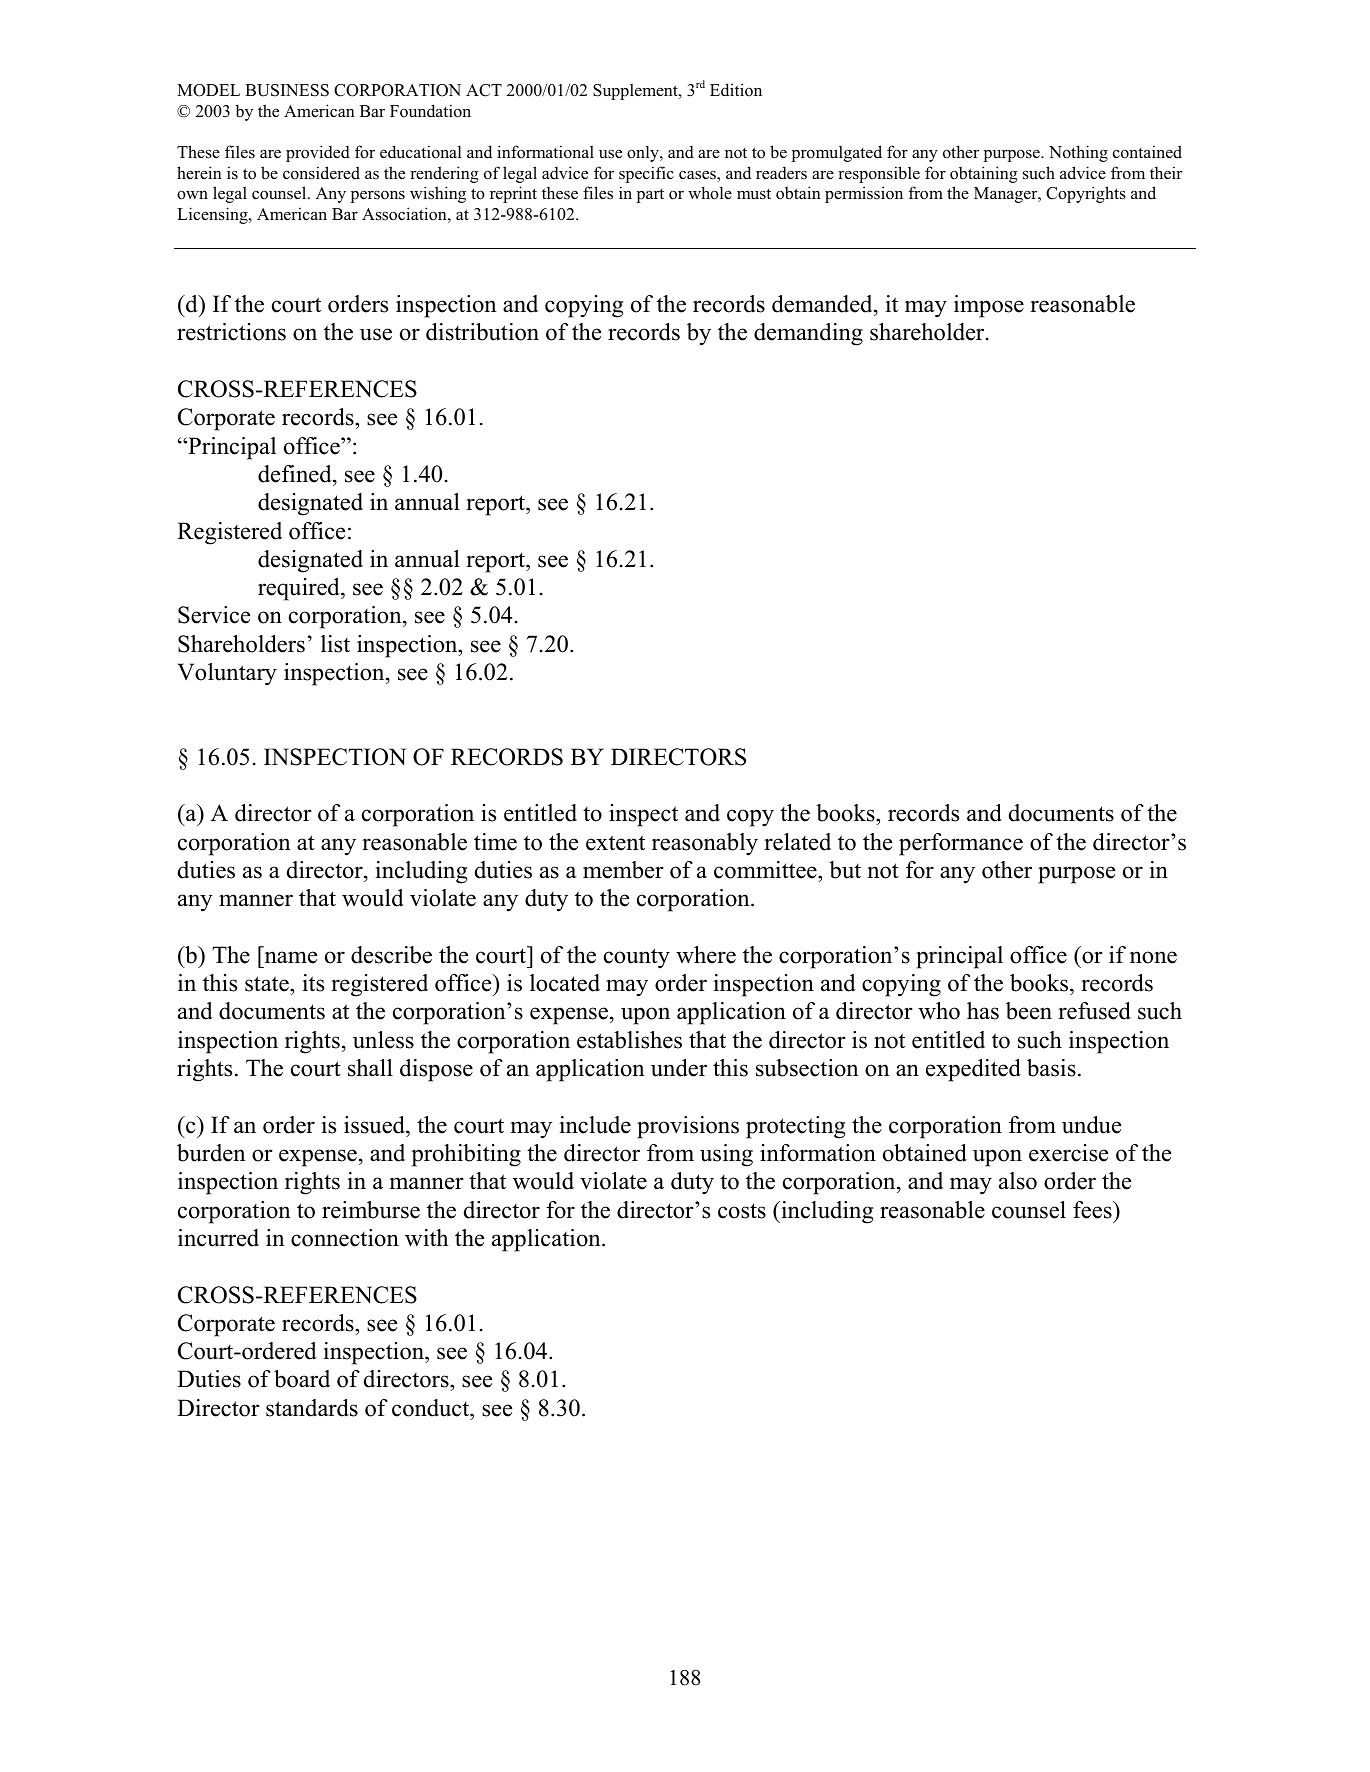 The image size is (1370, 1772). What do you see at coordinates (961, 844) in the page?
I see `performance` at bounding box center [961, 844].
